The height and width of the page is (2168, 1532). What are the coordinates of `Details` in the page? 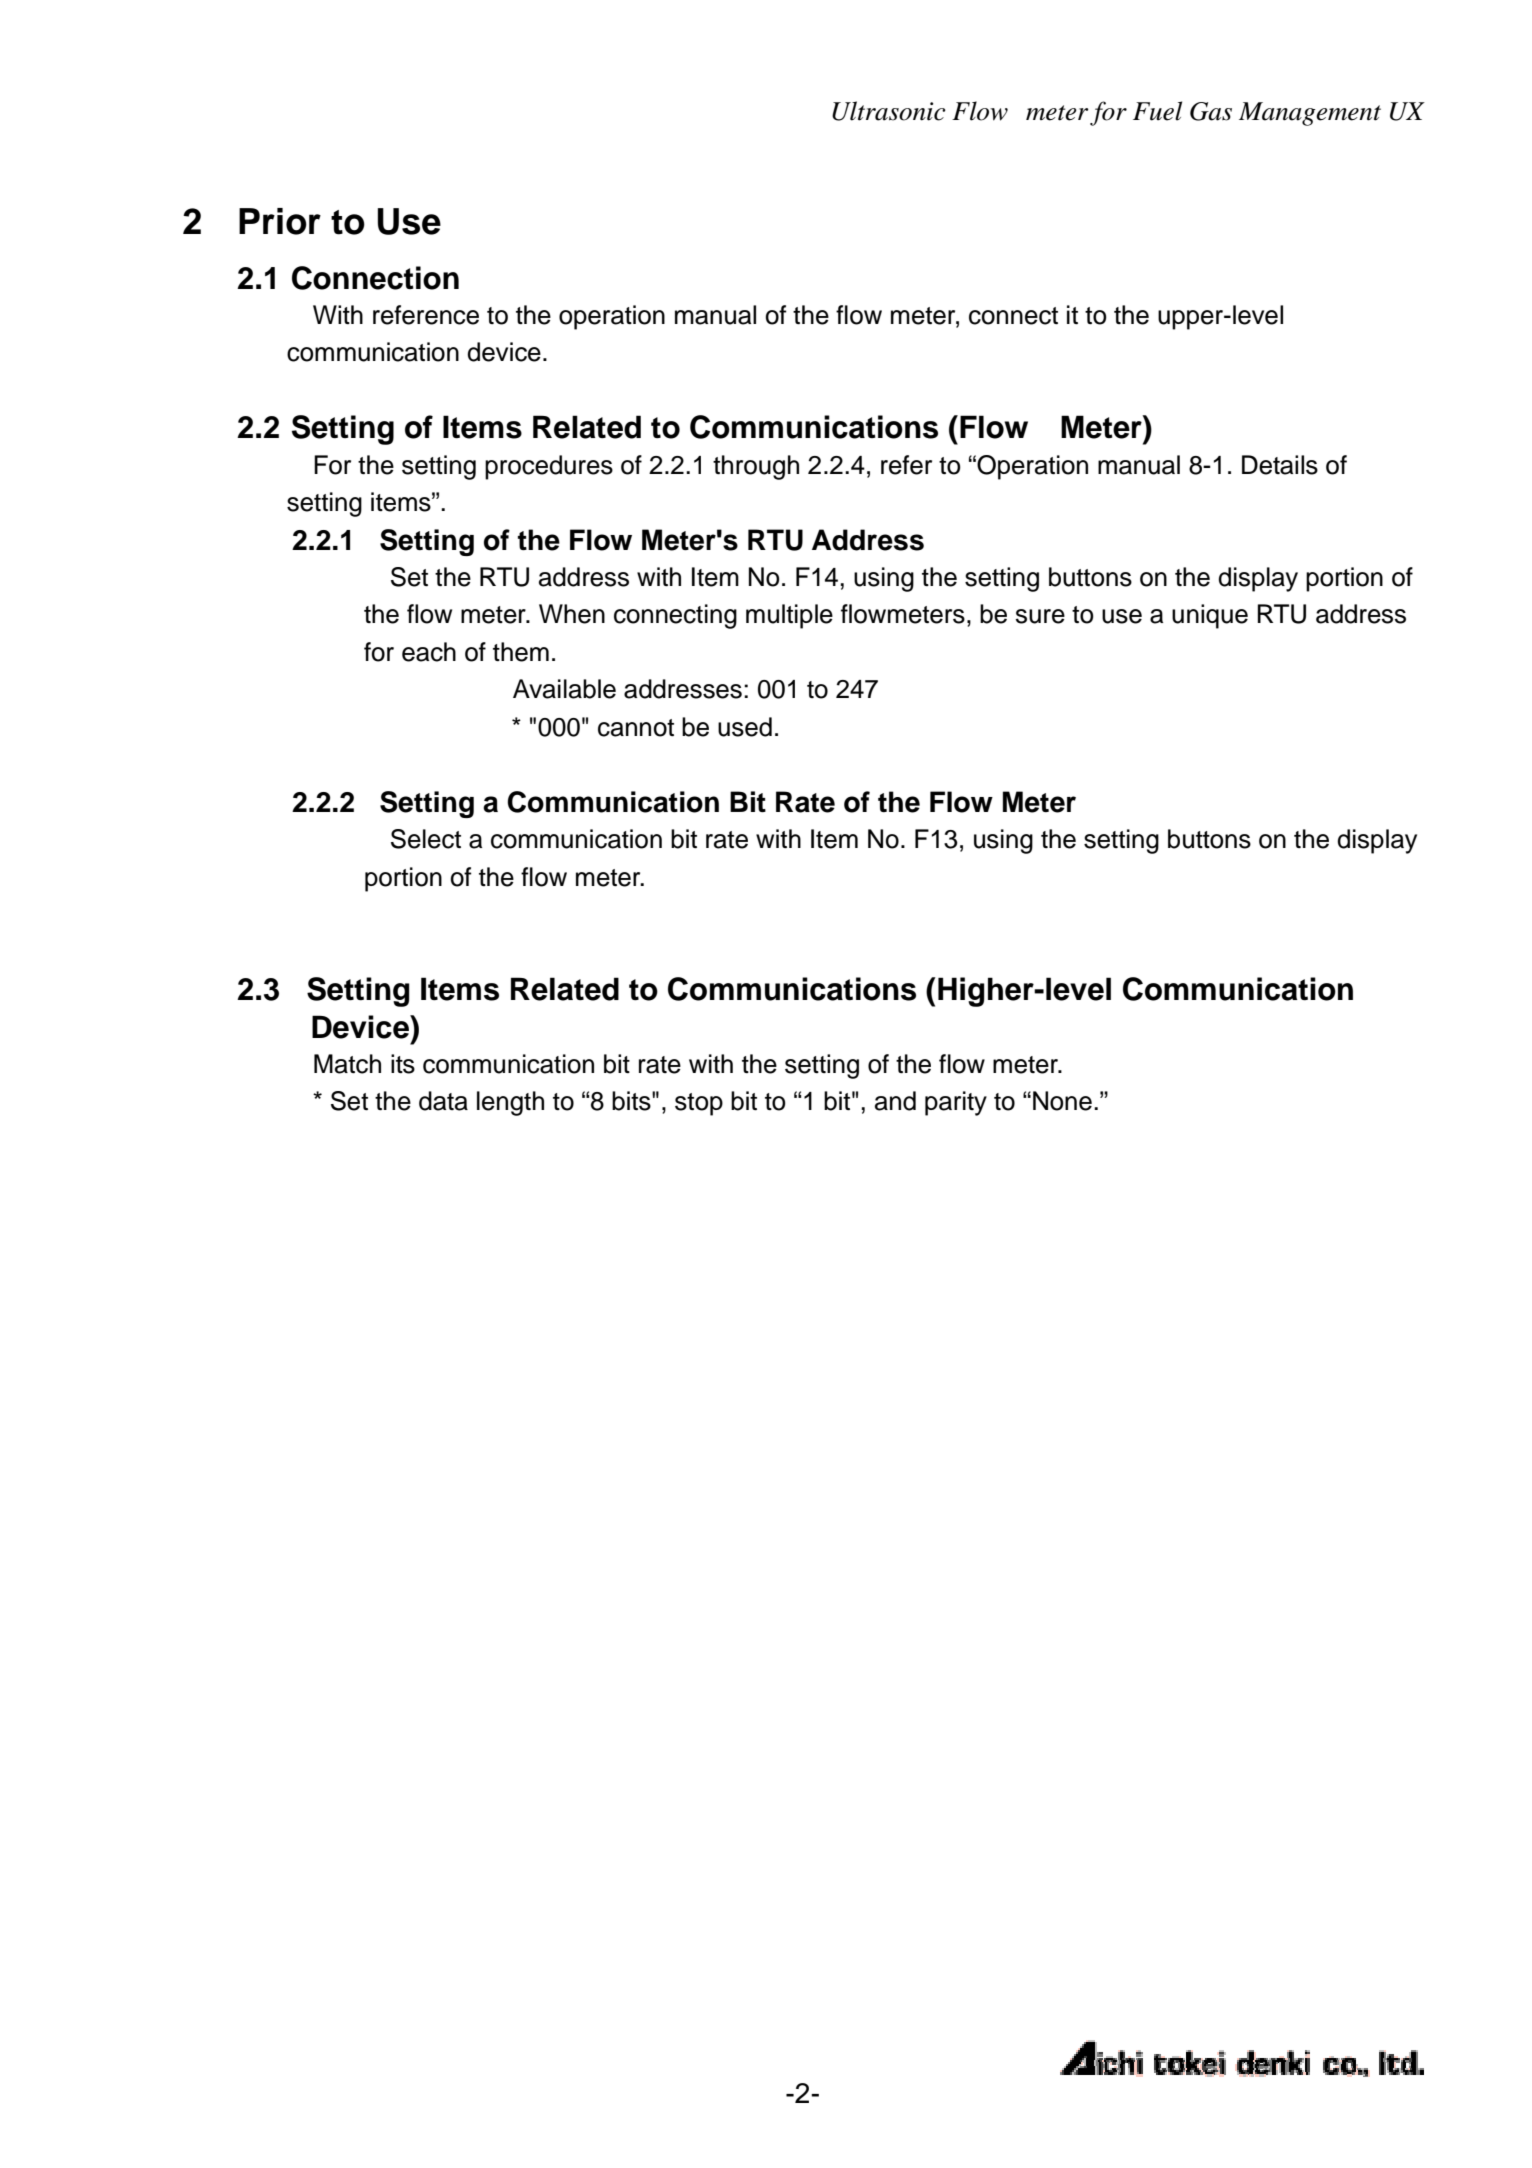 It's located at (1280, 465).
